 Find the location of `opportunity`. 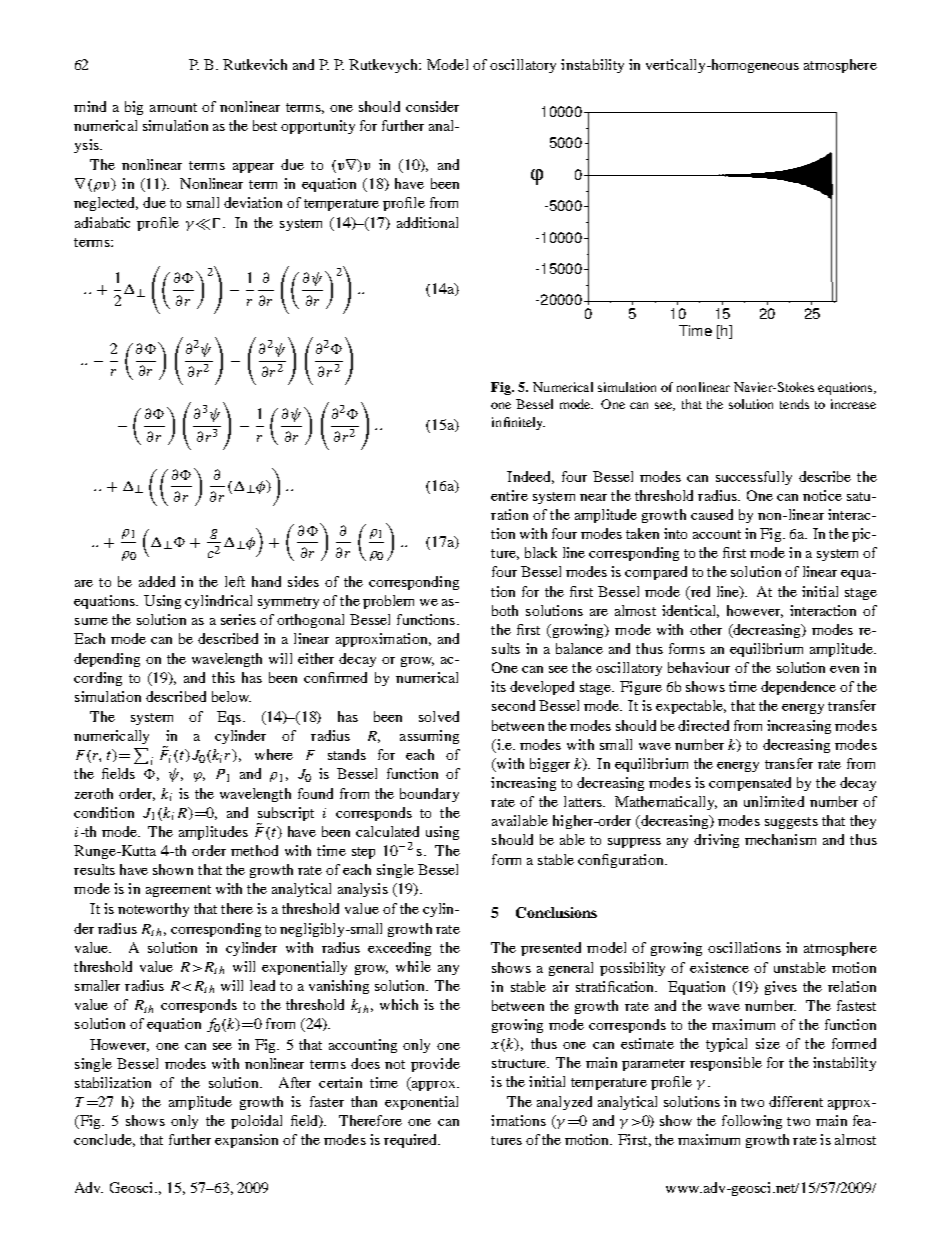

opportunity is located at coordinates (318, 127).
